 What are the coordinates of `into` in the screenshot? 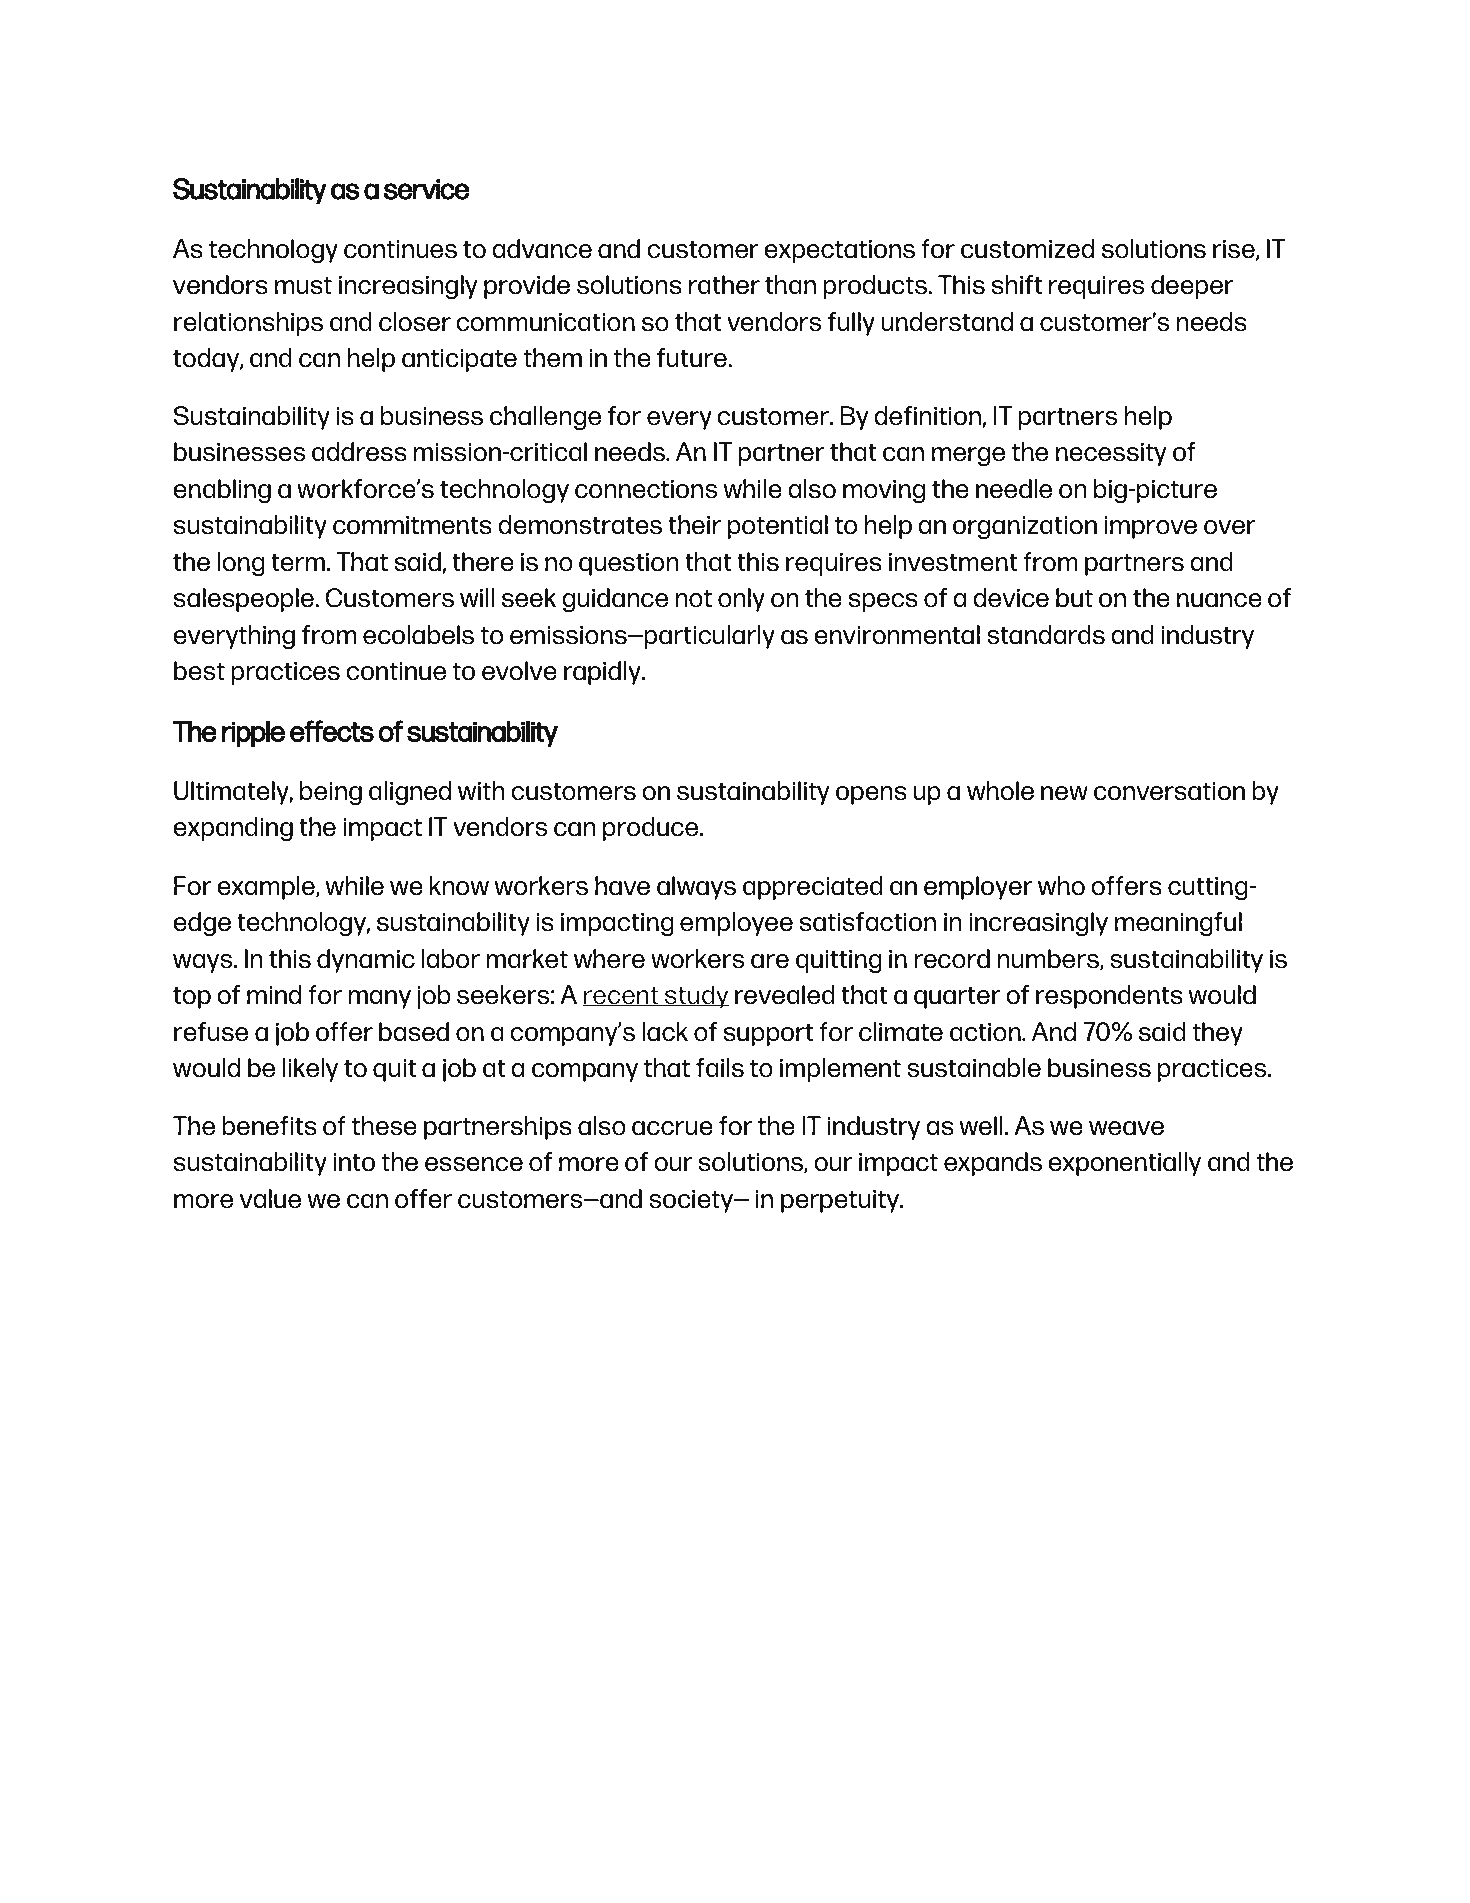 It's located at (354, 1162).
